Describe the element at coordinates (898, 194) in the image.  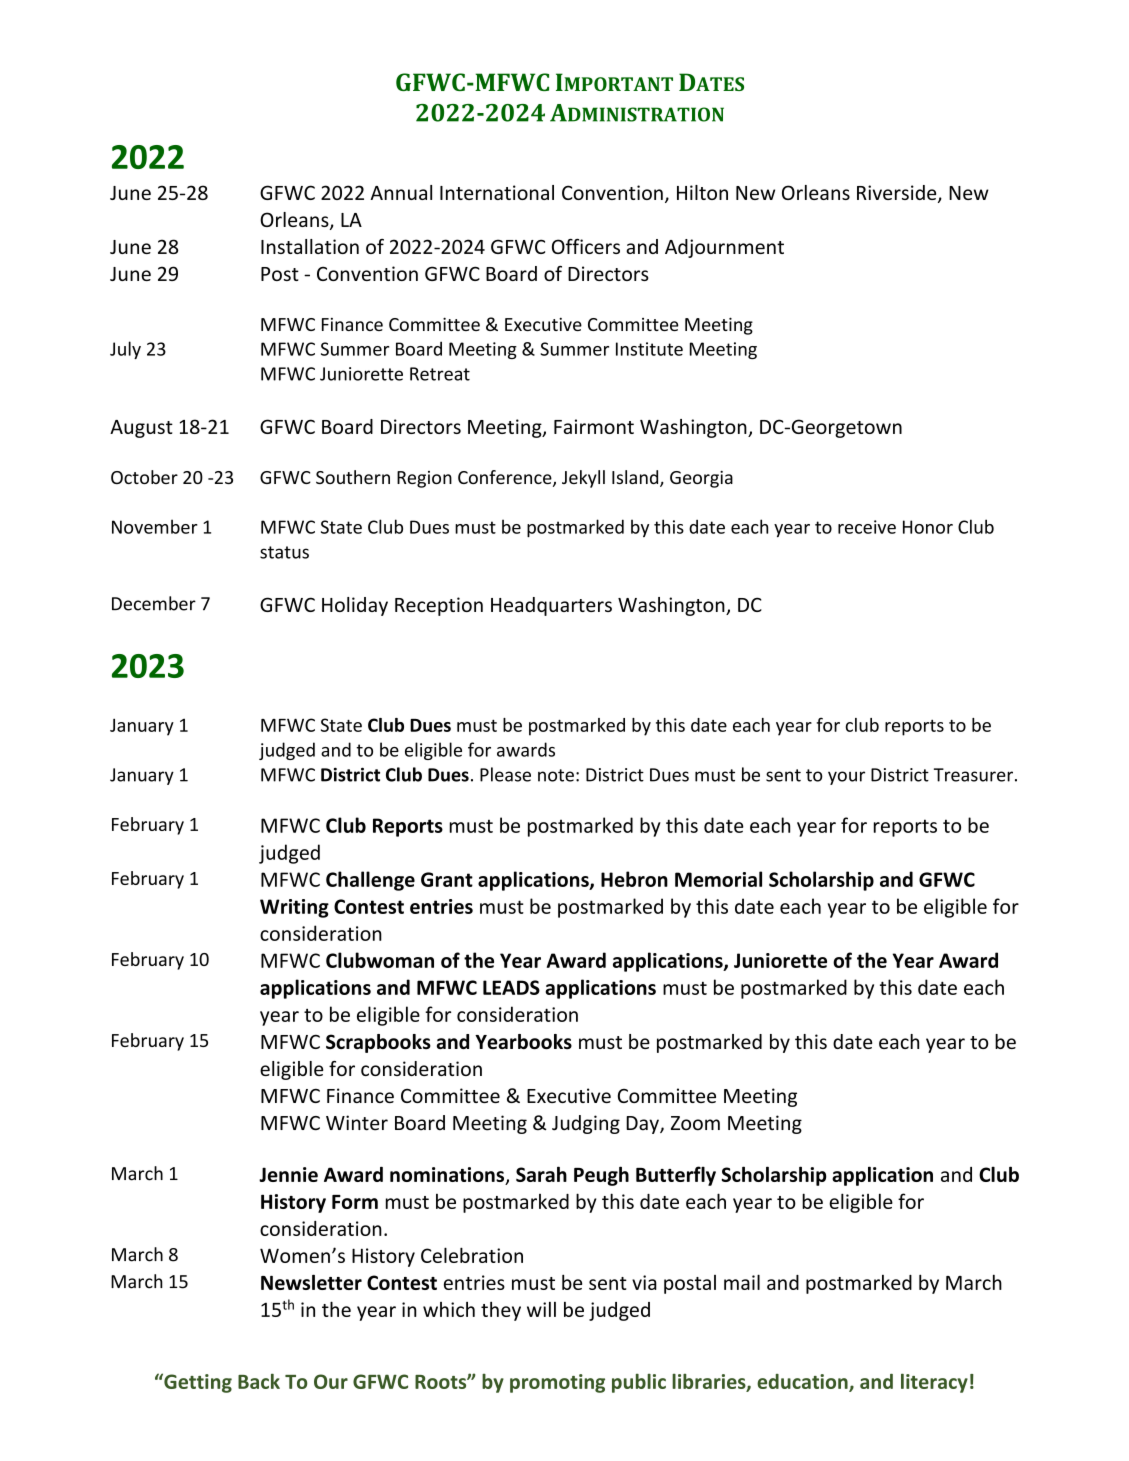
I see `Riverside` at that location.
